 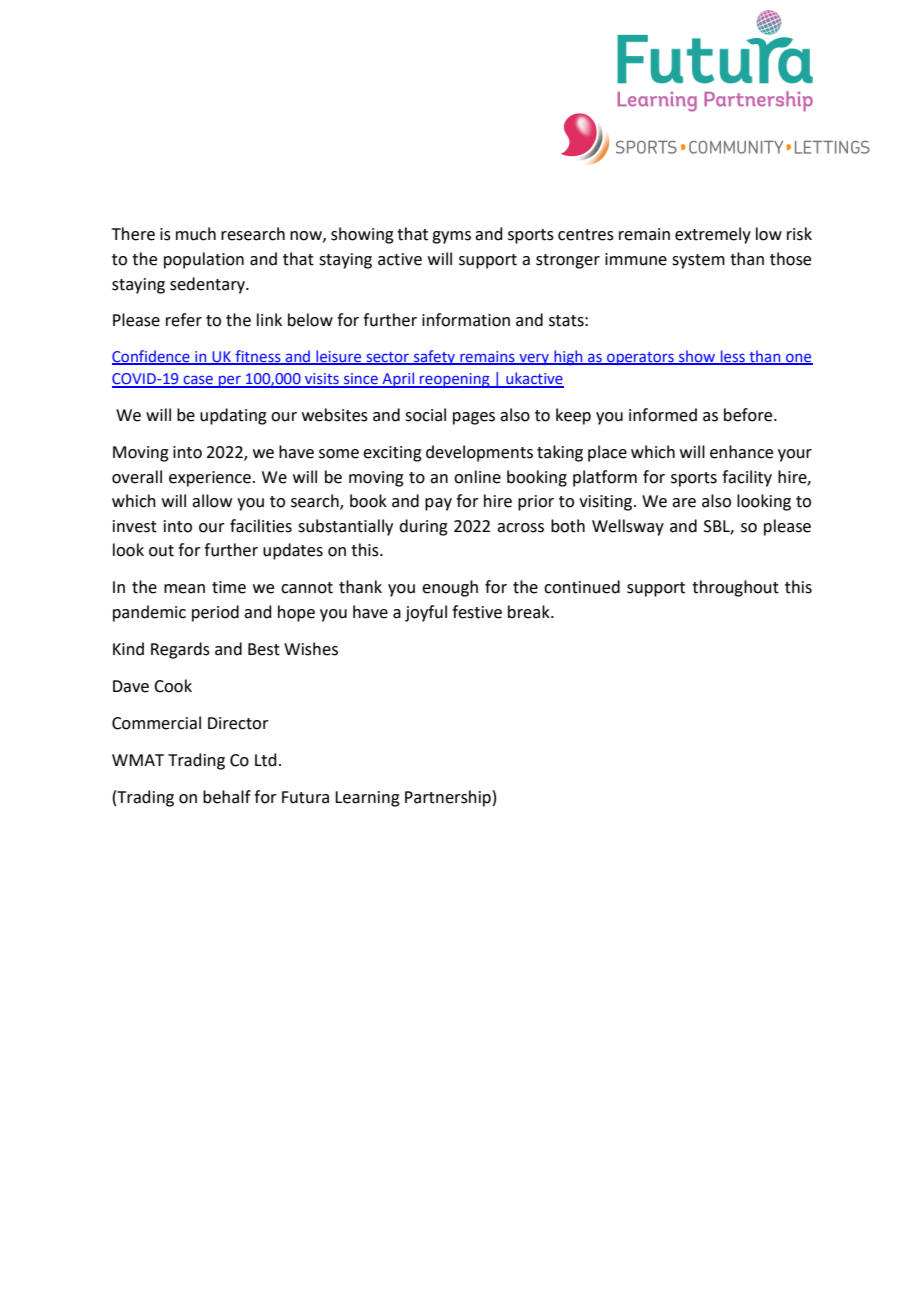 What do you see at coordinates (204, 260) in the document?
I see `population` at bounding box center [204, 260].
